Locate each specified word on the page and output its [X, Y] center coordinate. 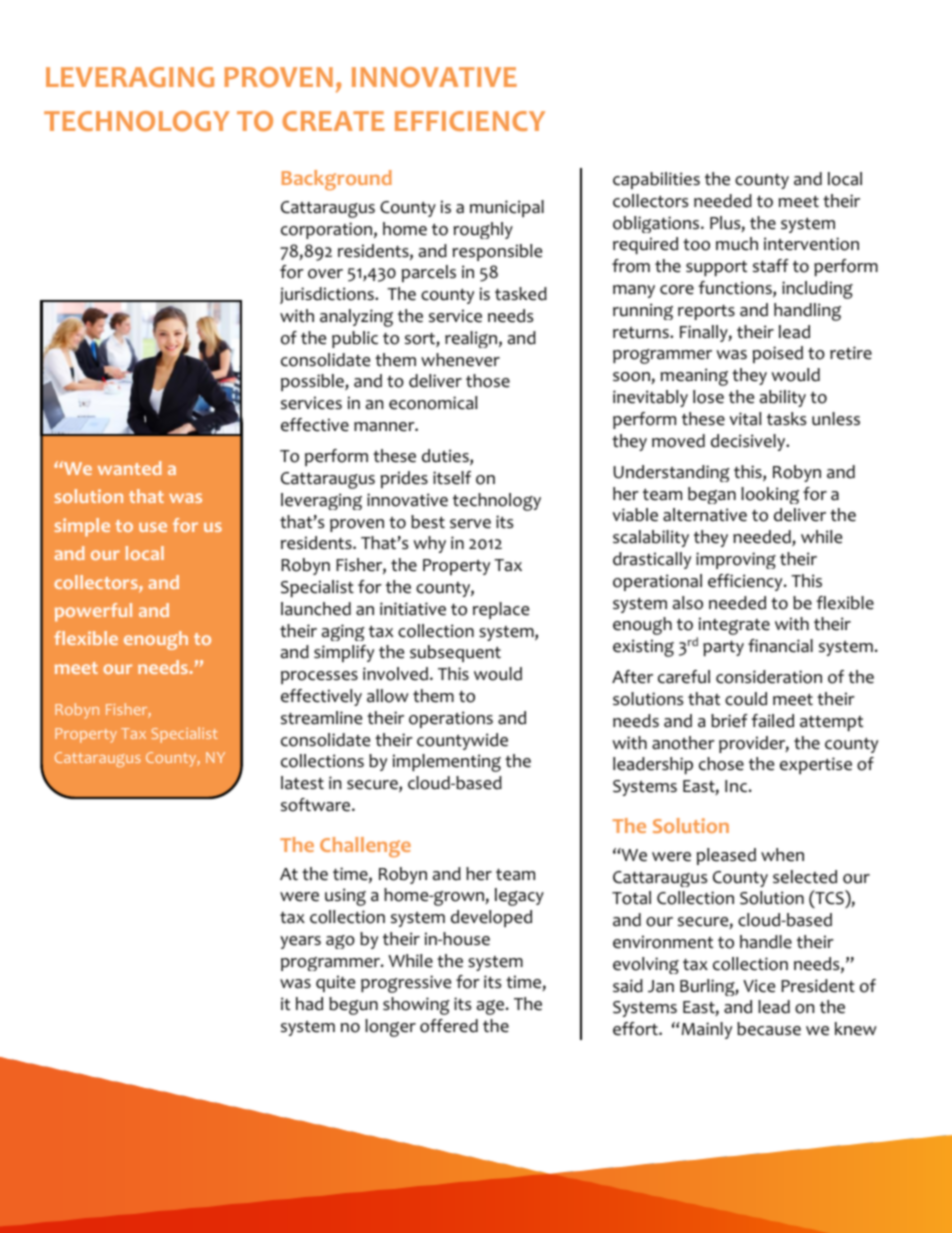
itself [452, 478]
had [309, 1004]
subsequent [455, 653]
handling [807, 312]
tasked [521, 294]
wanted [130, 468]
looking [770, 495]
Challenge [365, 847]
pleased [726, 856]
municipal [507, 208]
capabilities [656, 180]
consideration [769, 677]
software [317, 805]
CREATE [333, 121]
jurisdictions [328, 295]
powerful [93, 612]
